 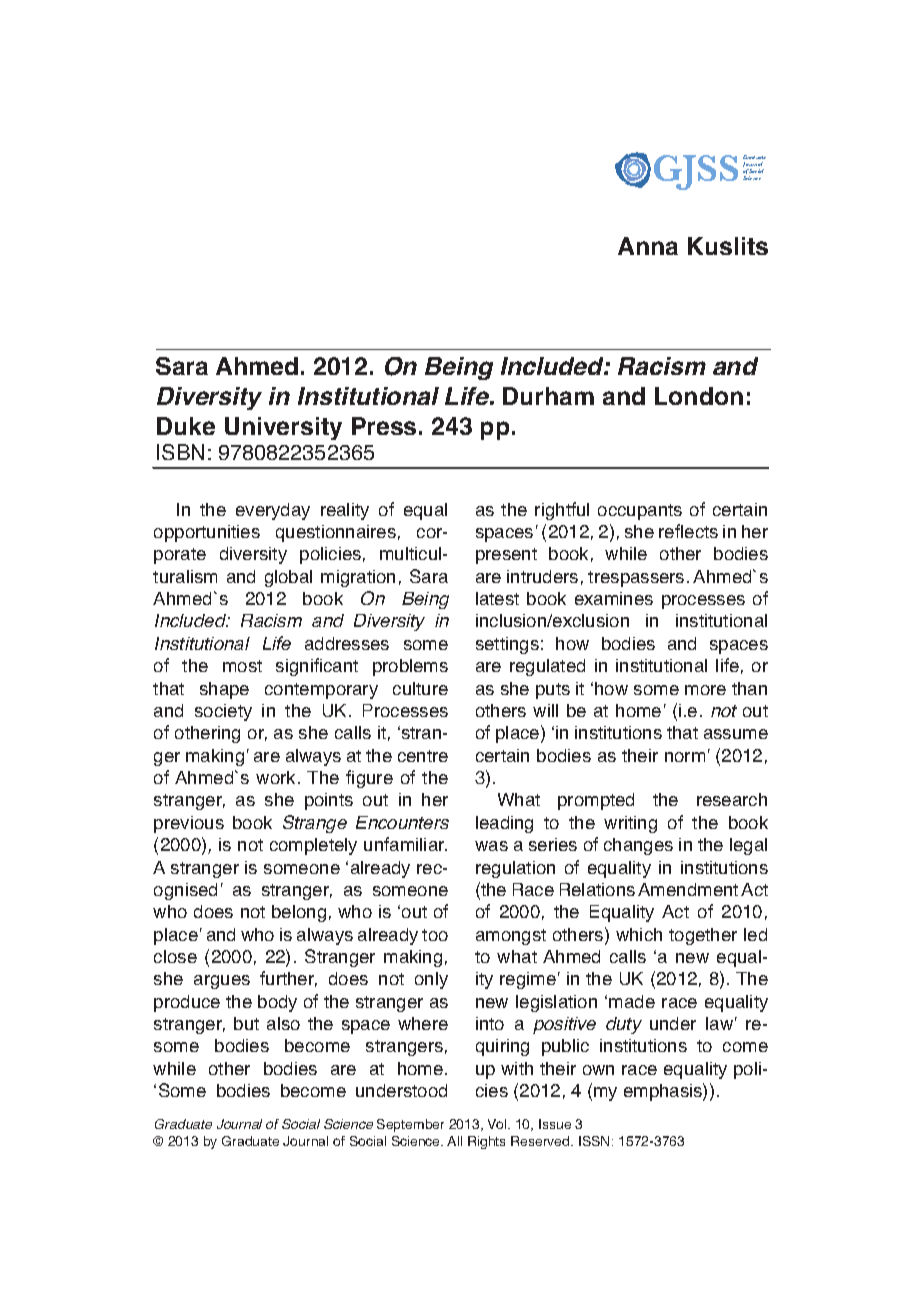 I want to click on University, so click(x=283, y=428).
